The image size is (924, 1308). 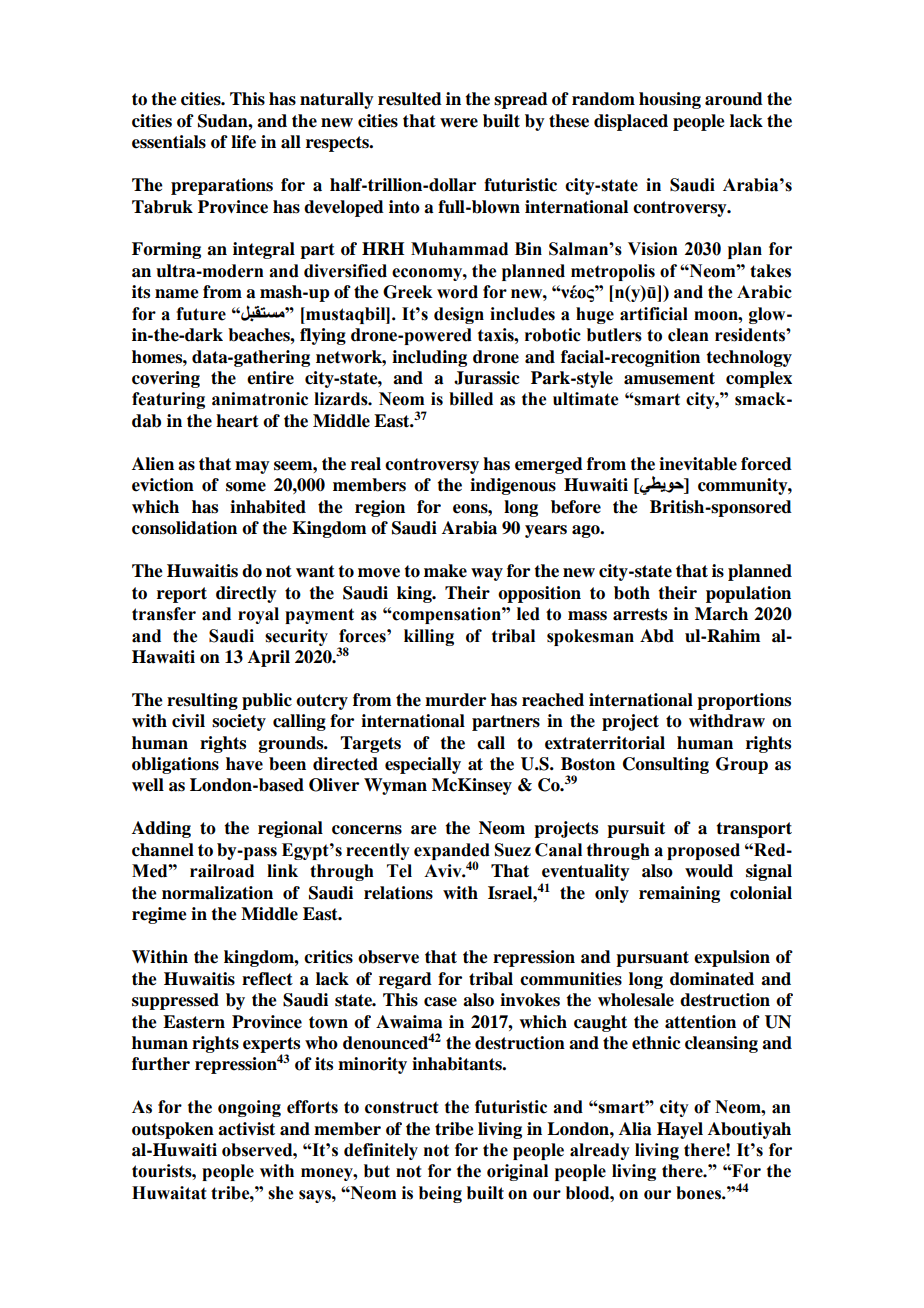 I want to click on activist, so click(x=246, y=1129).
